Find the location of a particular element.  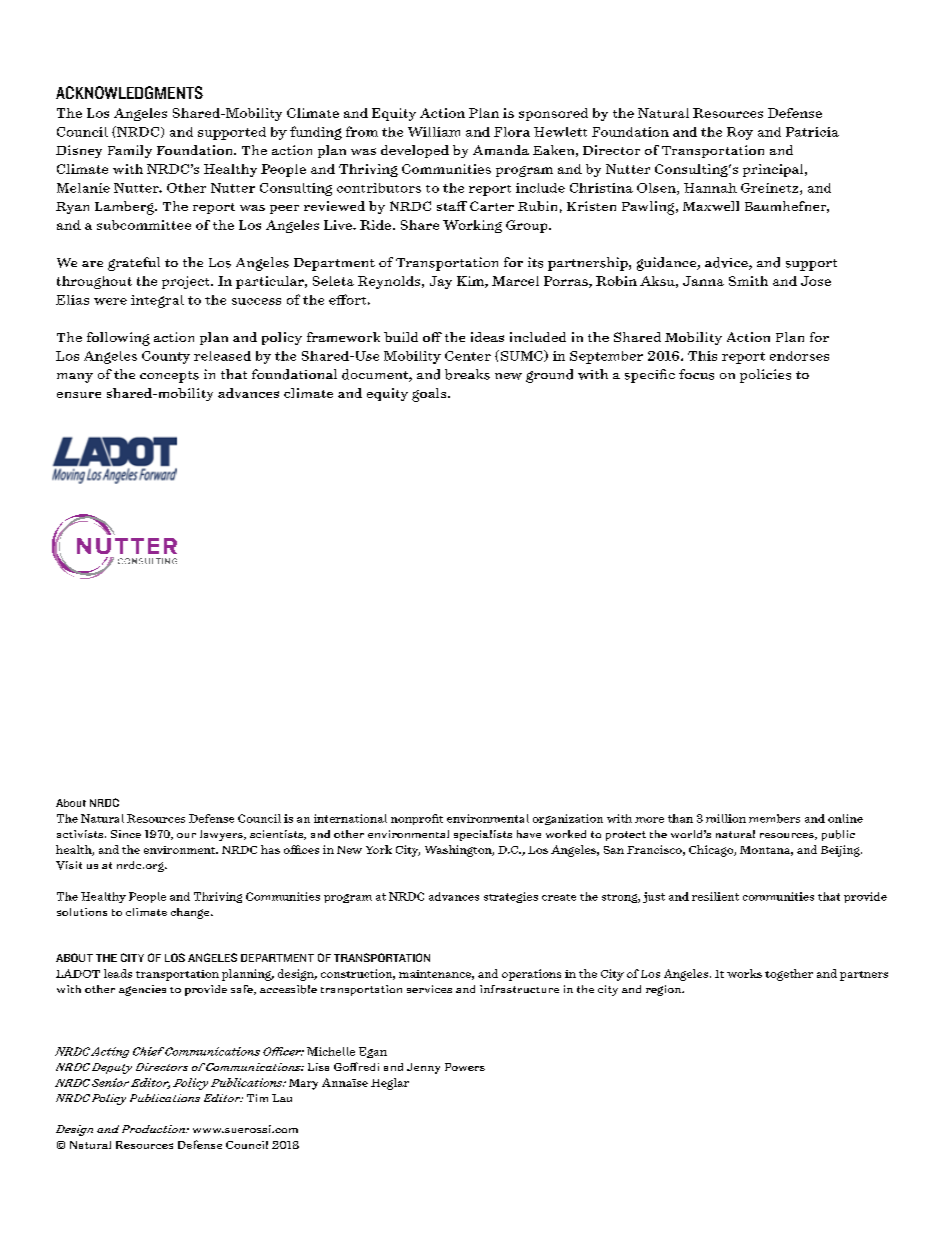

Powers is located at coordinates (465, 1067).
